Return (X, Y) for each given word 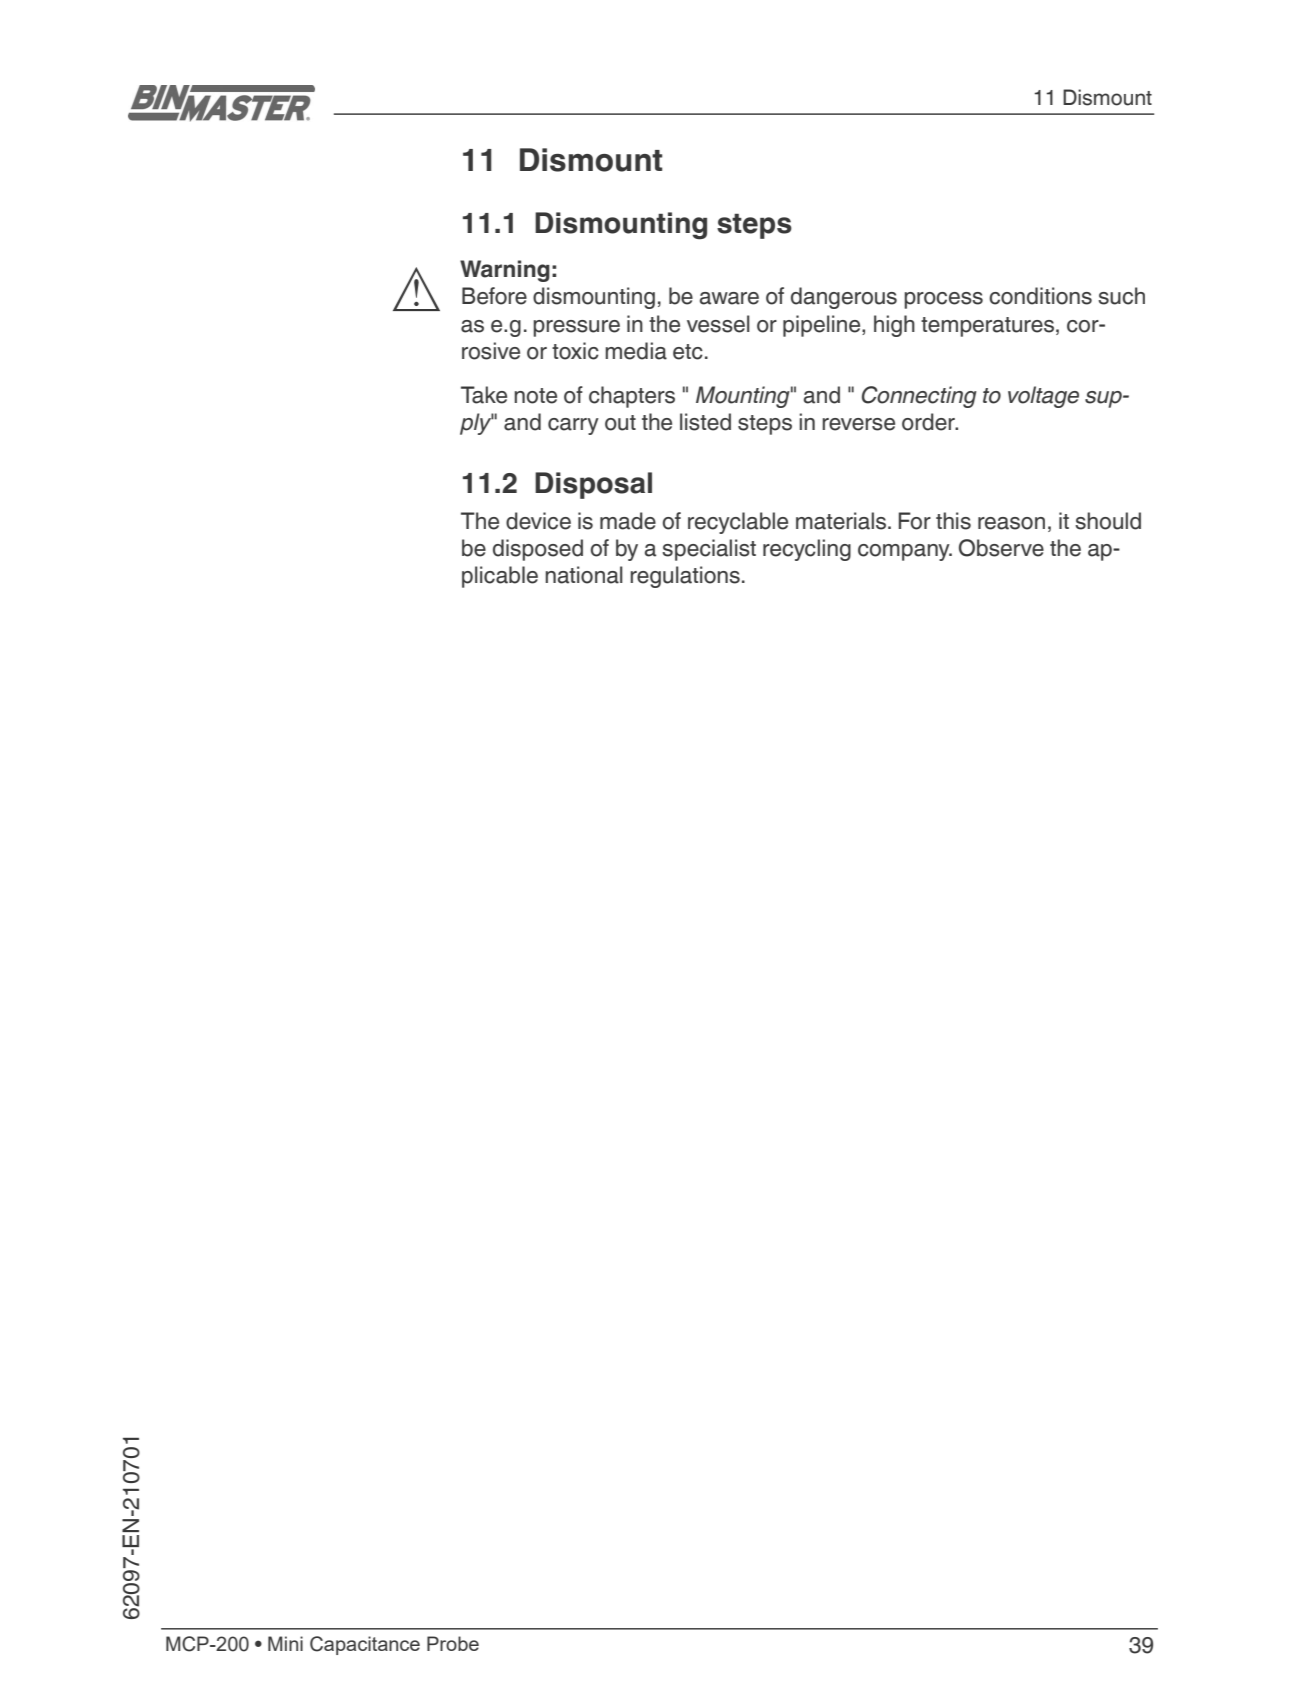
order (929, 422)
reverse (858, 424)
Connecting (919, 397)
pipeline (823, 326)
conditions (1040, 296)
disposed (538, 550)
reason (1011, 523)
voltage (1043, 397)
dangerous (844, 298)
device (538, 521)
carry (573, 426)
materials (842, 521)
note (535, 396)
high (894, 326)
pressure (576, 328)
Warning (505, 271)
